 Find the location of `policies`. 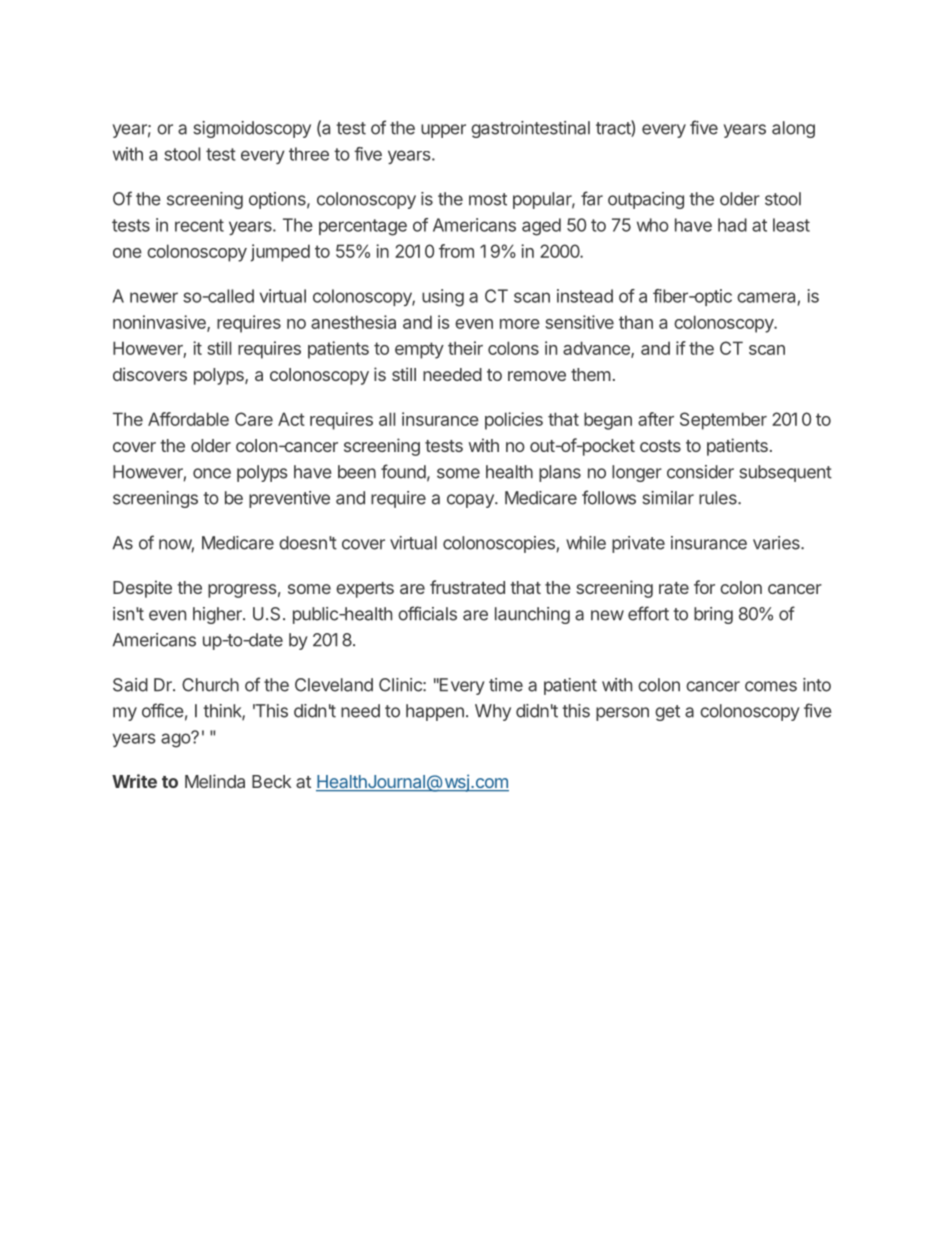

policies is located at coordinates (514, 421).
